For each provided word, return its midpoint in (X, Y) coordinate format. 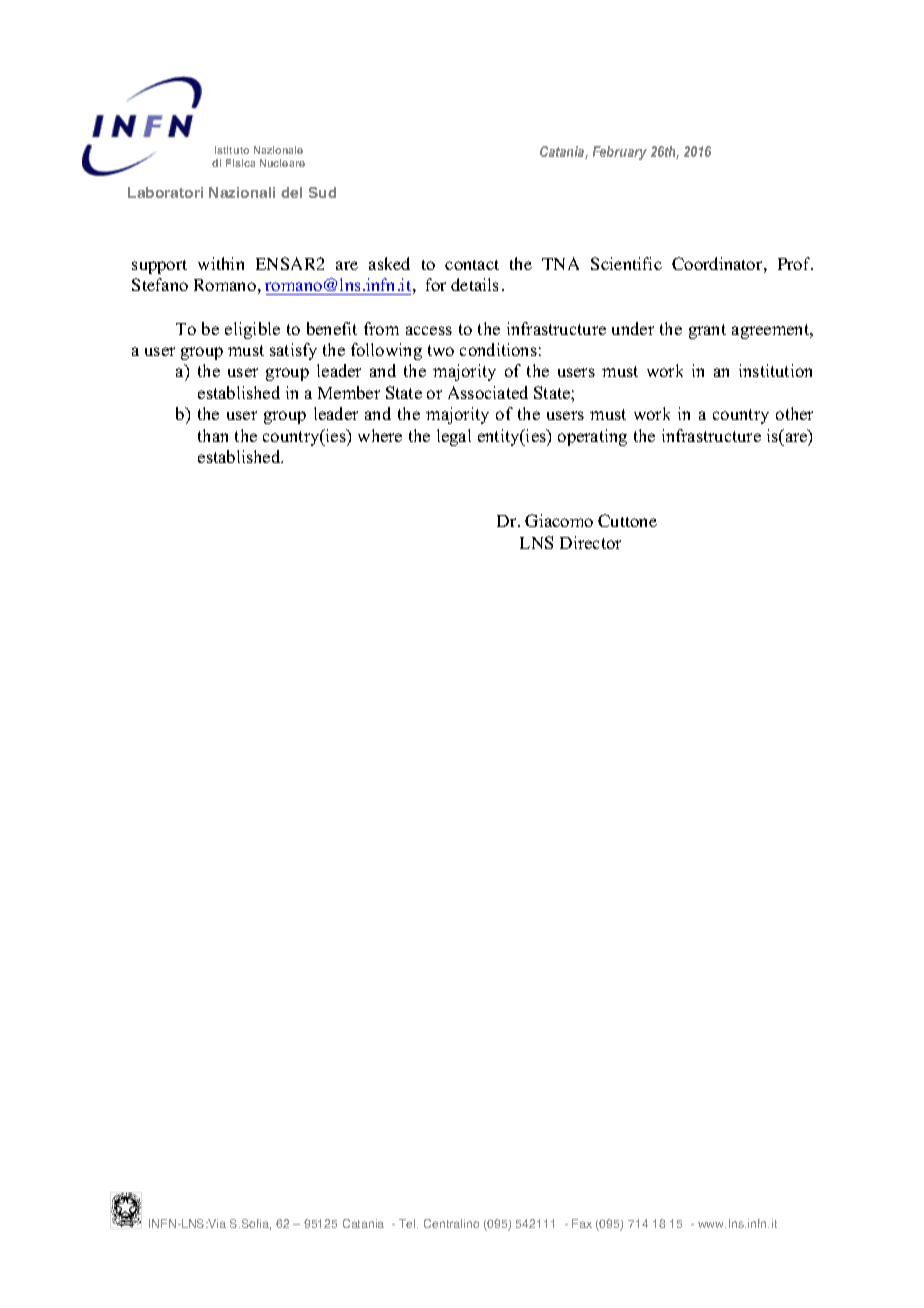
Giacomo (559, 520)
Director (590, 542)
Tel (408, 1223)
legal (454, 437)
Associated (488, 392)
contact (472, 265)
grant (707, 331)
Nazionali (242, 192)
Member (349, 392)
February (620, 153)
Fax (582, 1223)
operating (592, 437)
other (794, 413)
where (380, 435)
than (213, 435)
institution (775, 370)
